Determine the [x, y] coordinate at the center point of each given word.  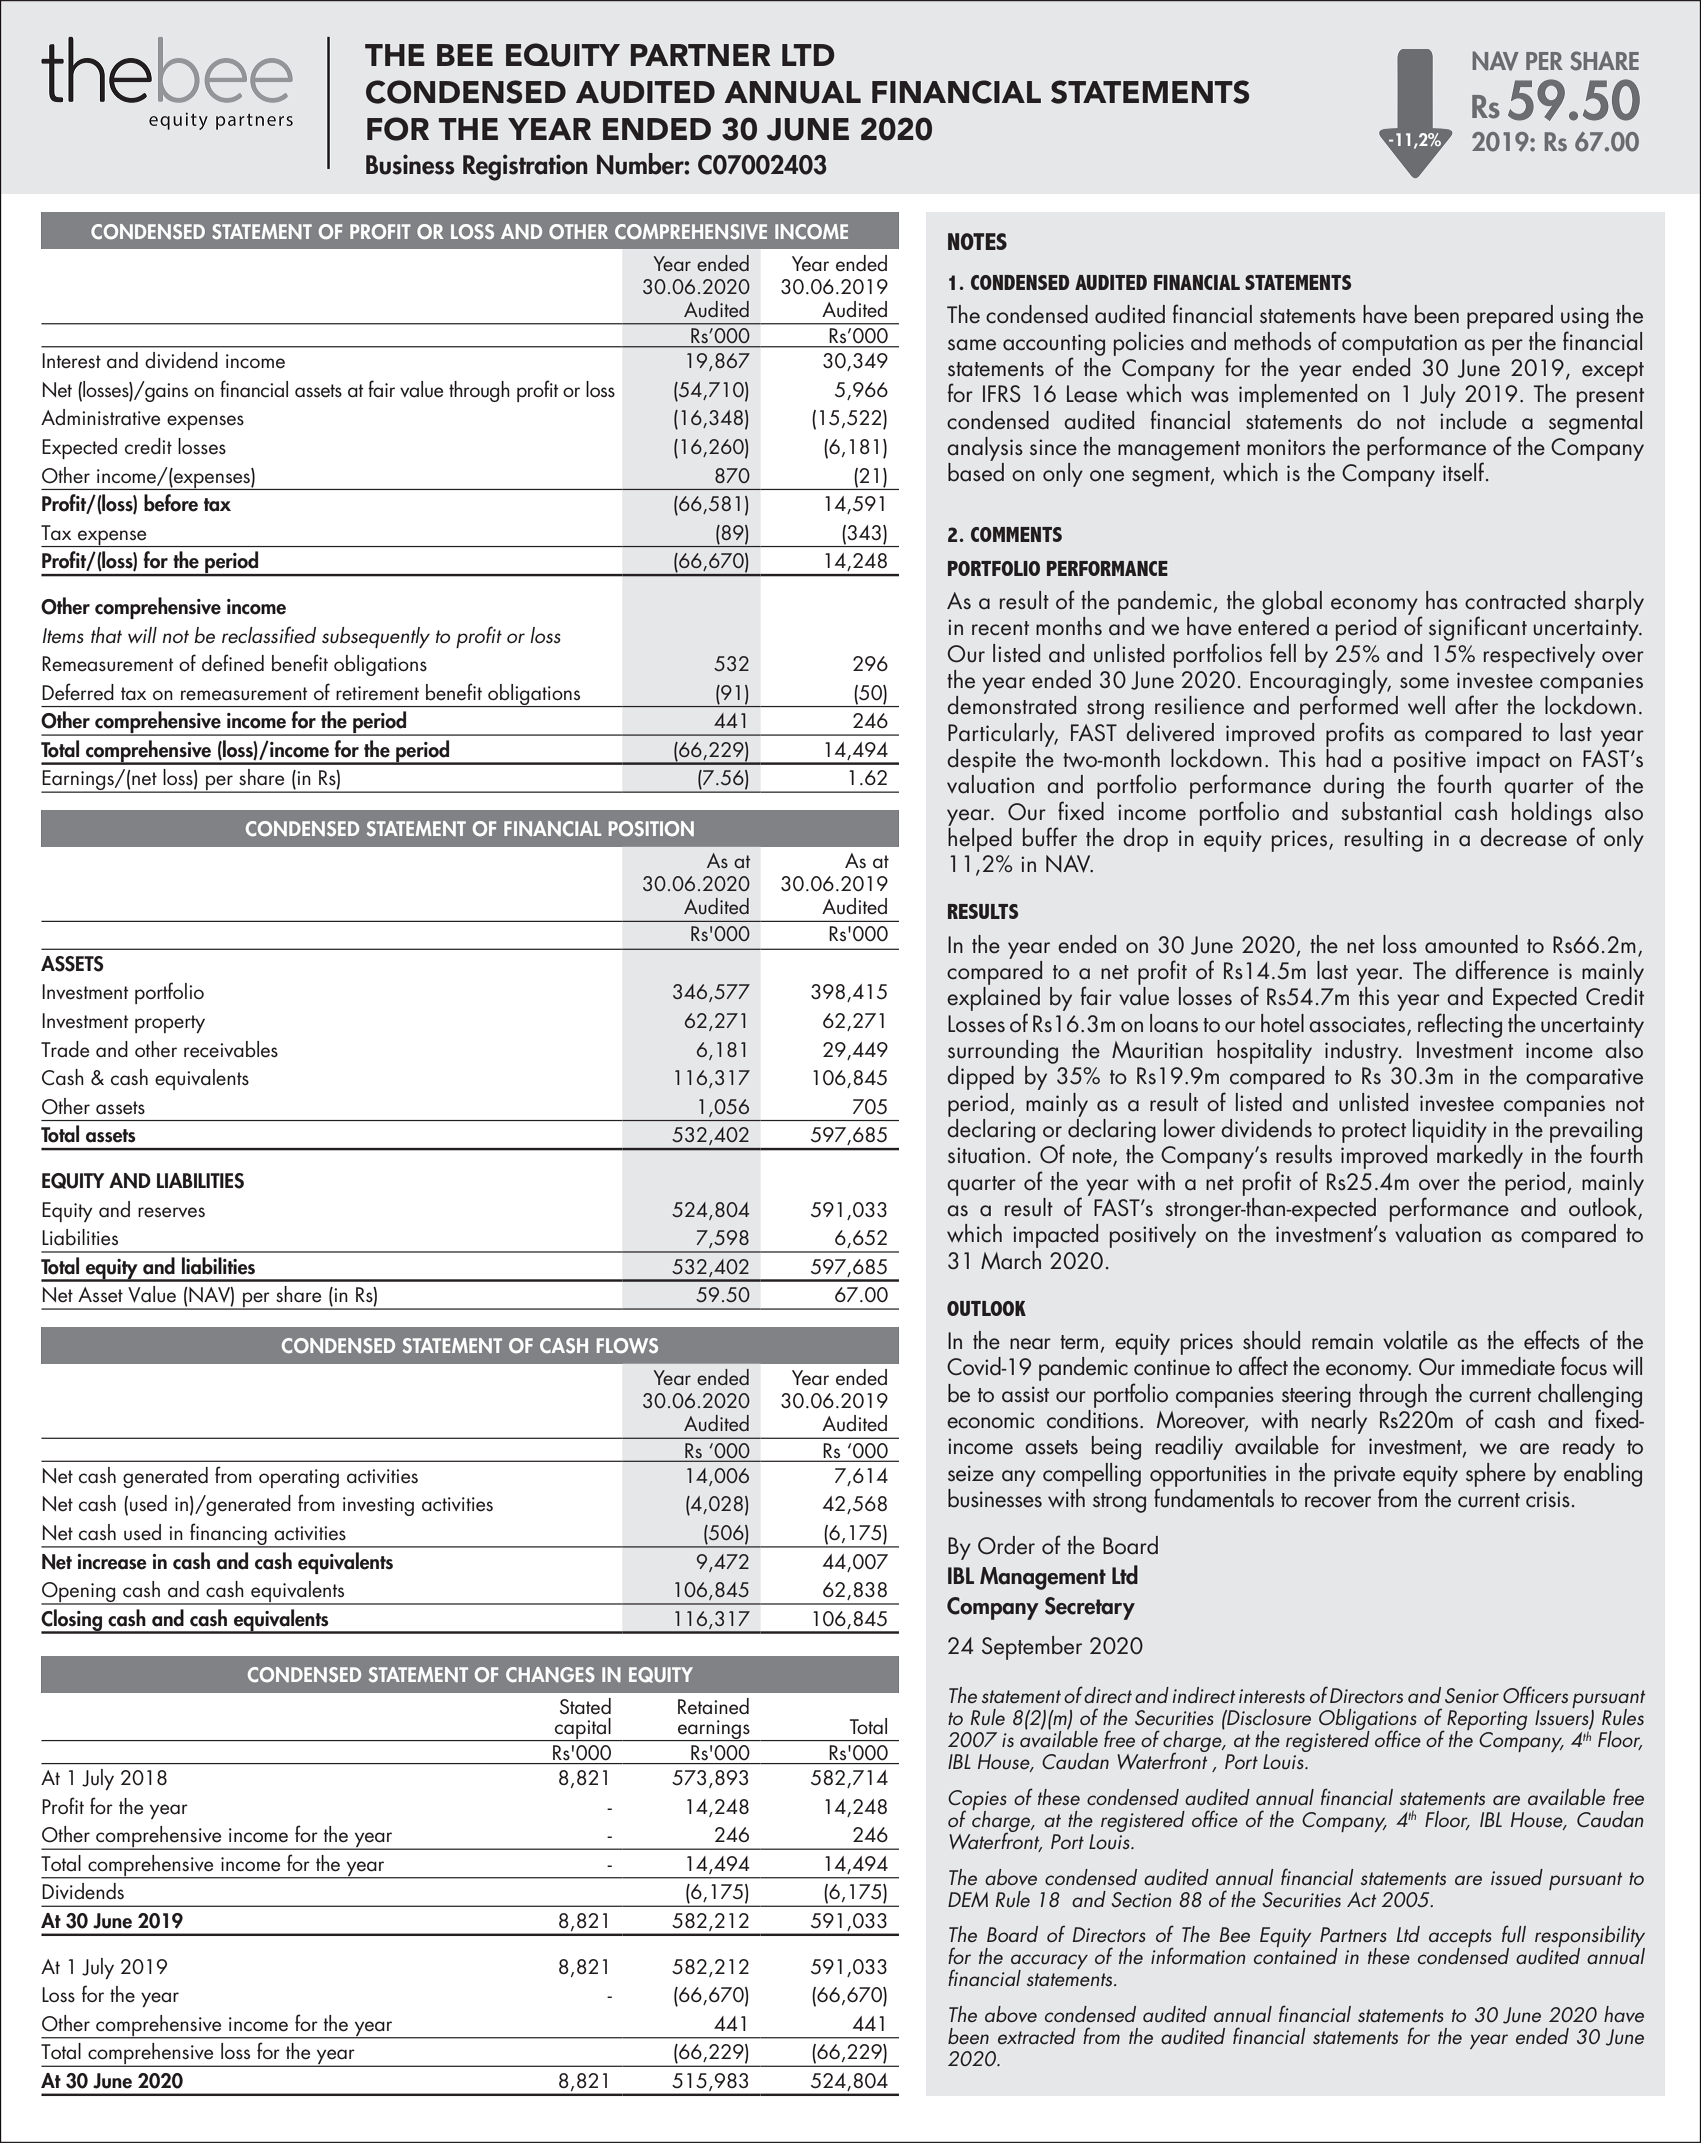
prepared [1510, 317]
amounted [1471, 944]
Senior [1472, 1695]
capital [583, 1729]
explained [993, 999]
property [170, 1024]
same [972, 345]
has [1442, 600]
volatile [1415, 1340]
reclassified [269, 635]
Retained [713, 1706]
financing [228, 1535]
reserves [171, 1212]
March [1011, 1260]
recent [1000, 628]
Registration [525, 167]
